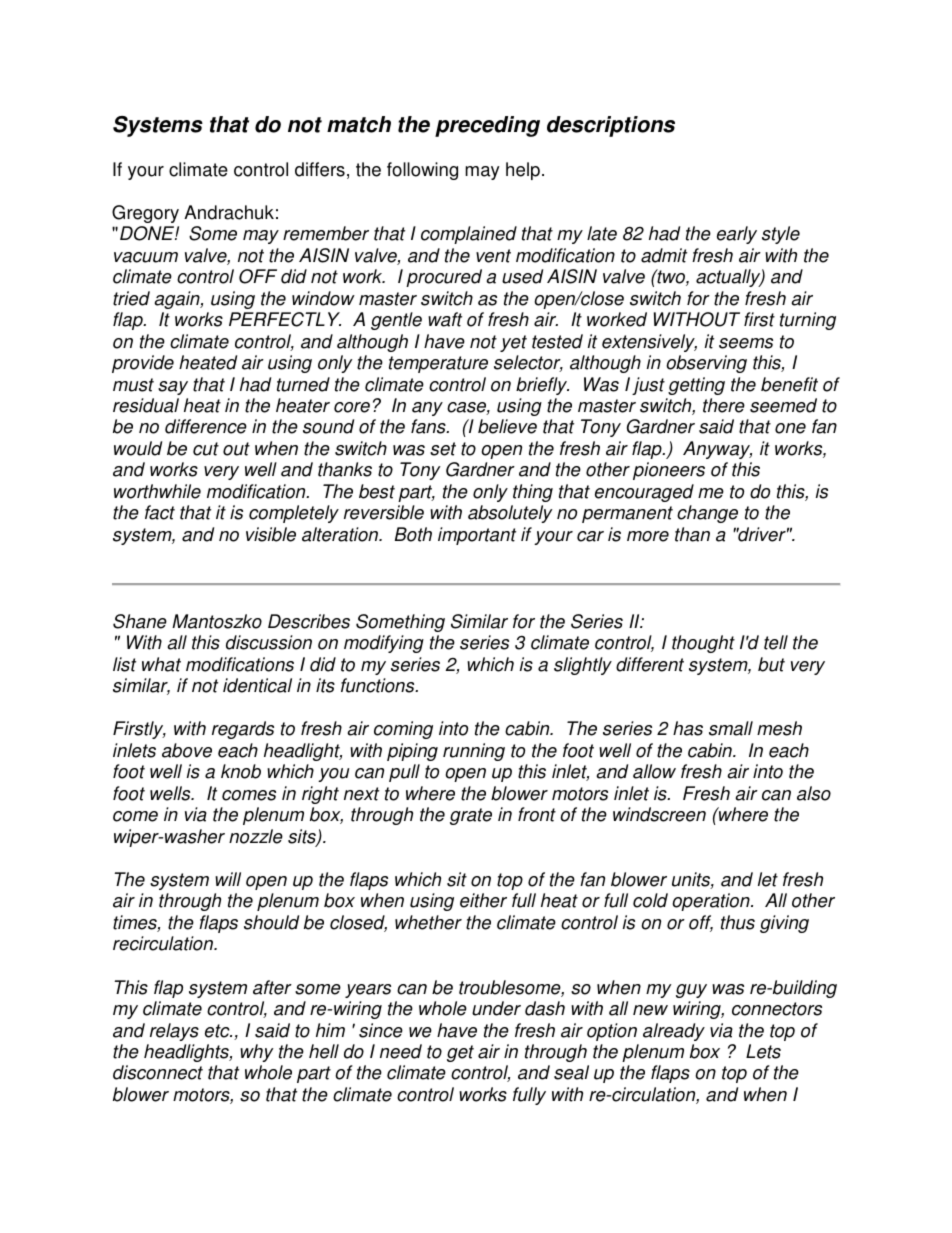  What do you see at coordinates (173, 388) in the screenshot?
I see `say` at bounding box center [173, 388].
